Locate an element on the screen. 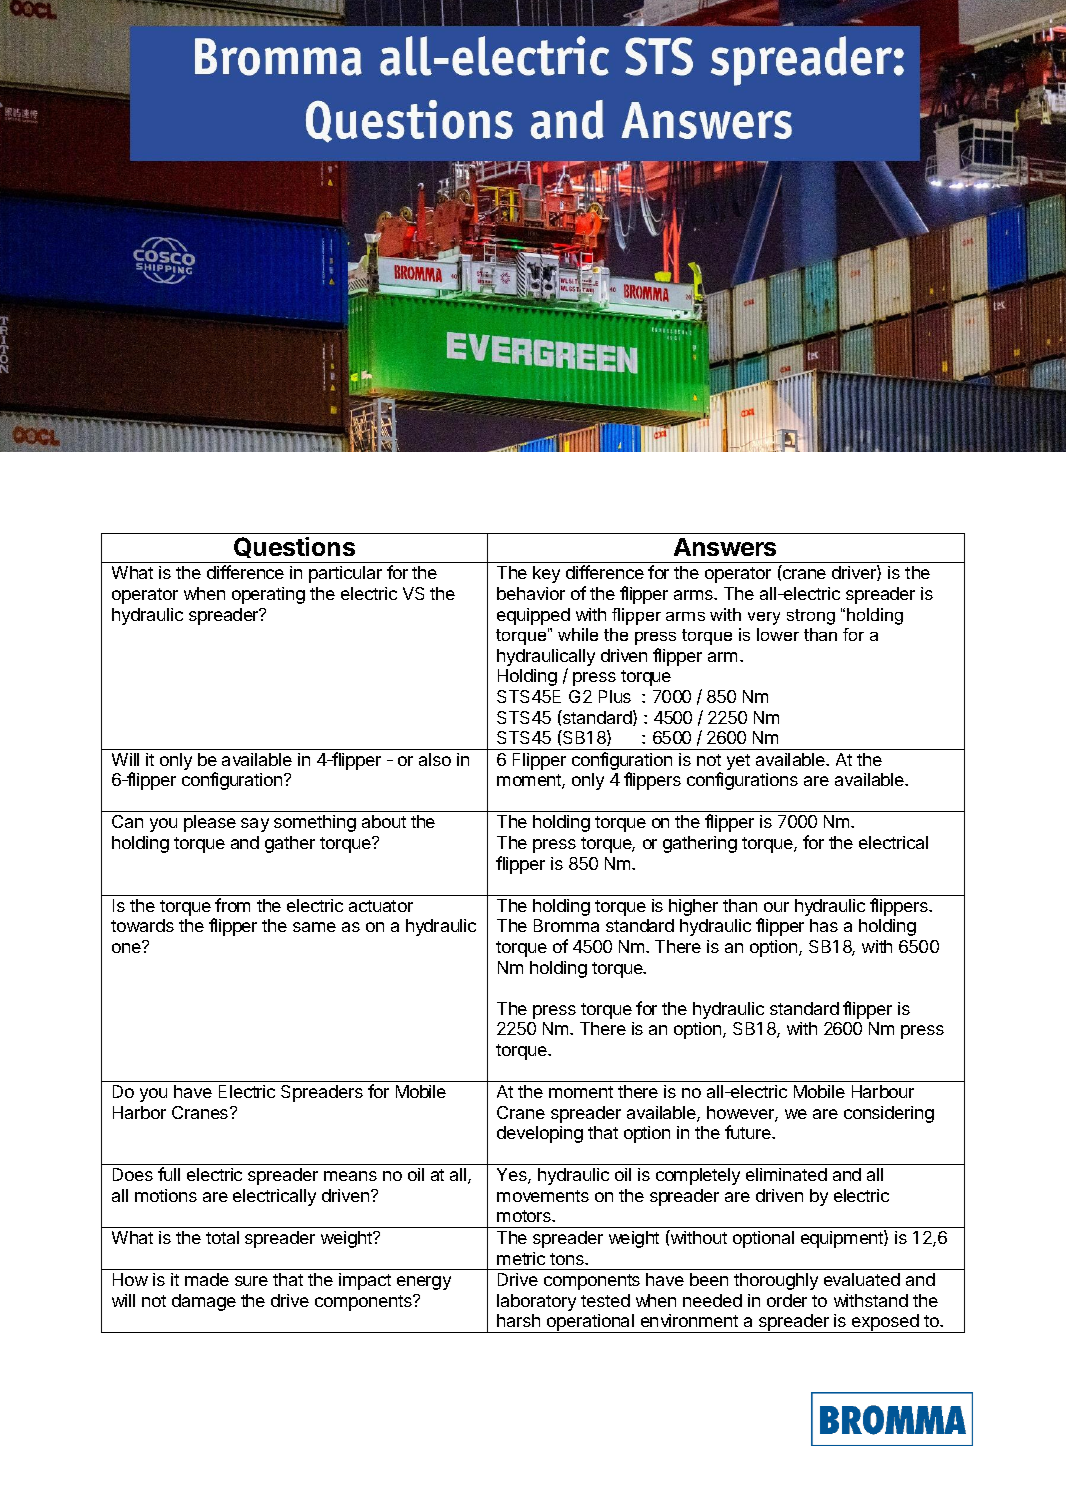  laboratory is located at coordinates (536, 1302).
